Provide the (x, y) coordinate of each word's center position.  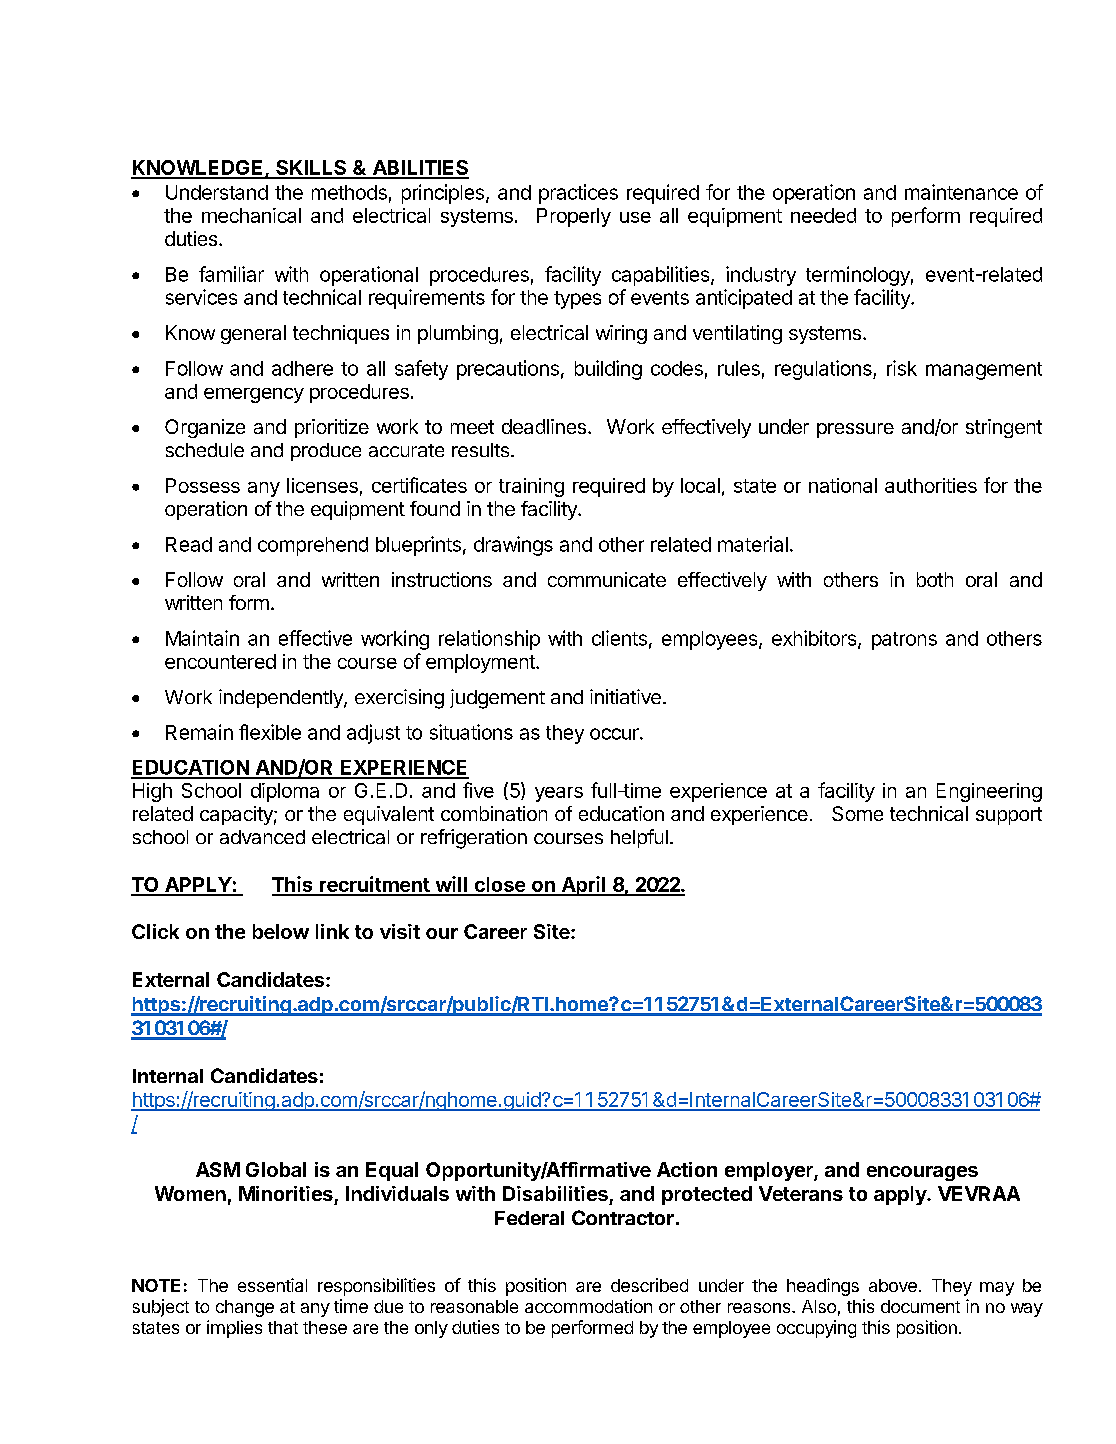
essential (272, 1285)
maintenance (961, 192)
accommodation (588, 1306)
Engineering (989, 792)
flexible (270, 732)
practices (578, 194)
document (920, 1306)
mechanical (251, 215)
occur (615, 734)
